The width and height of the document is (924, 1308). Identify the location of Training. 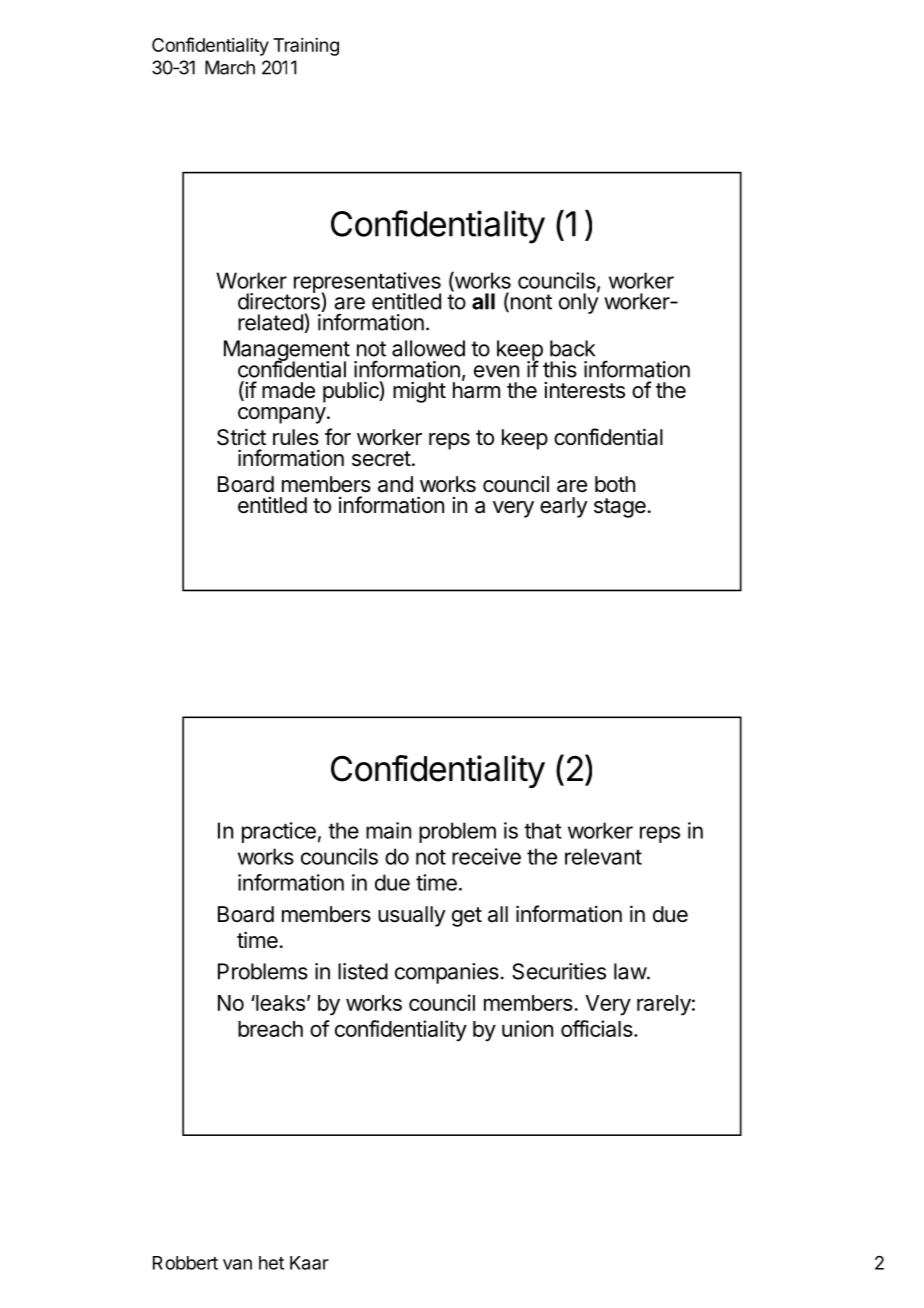
(306, 47).
